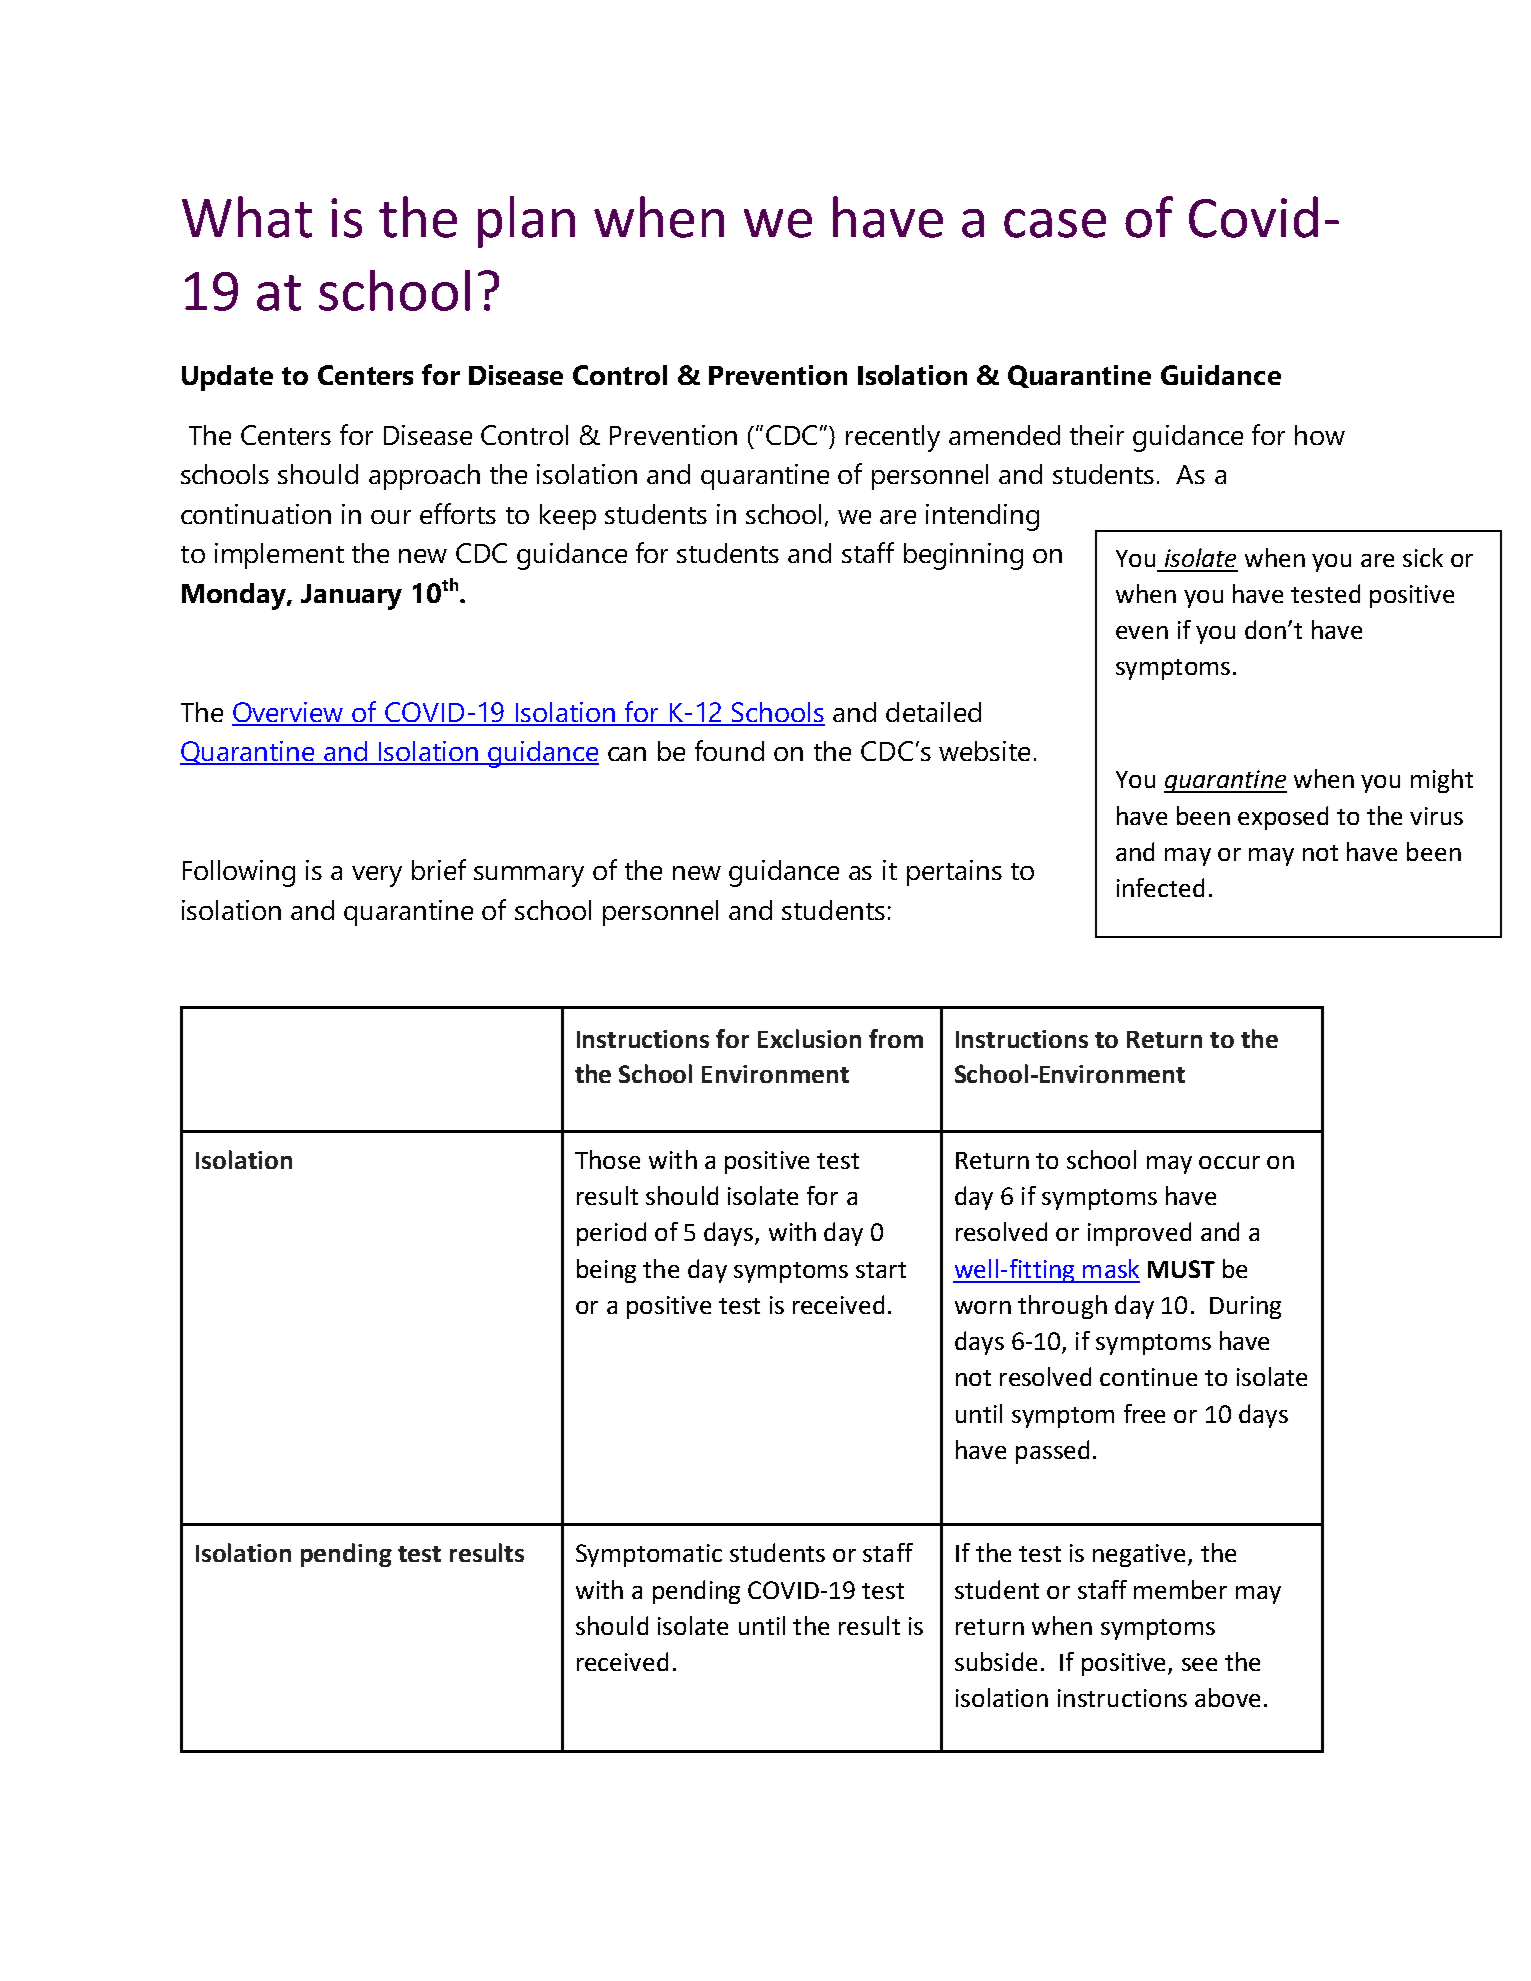 Image resolution: width=1531 pixels, height=1981 pixels. What do you see at coordinates (439, 869) in the screenshot?
I see `brief` at bounding box center [439, 869].
